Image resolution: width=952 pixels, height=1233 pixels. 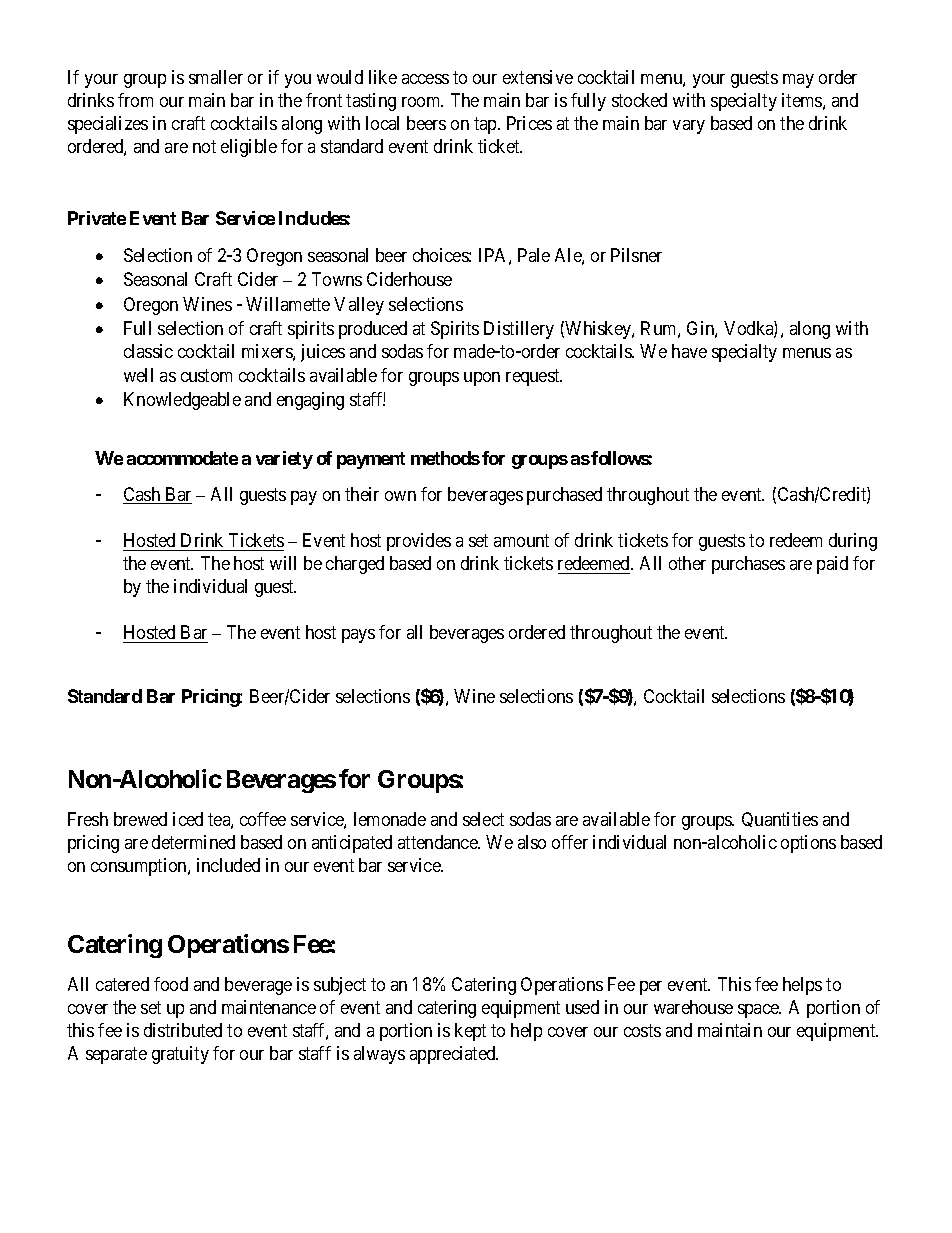 I want to click on pays, so click(x=358, y=636).
